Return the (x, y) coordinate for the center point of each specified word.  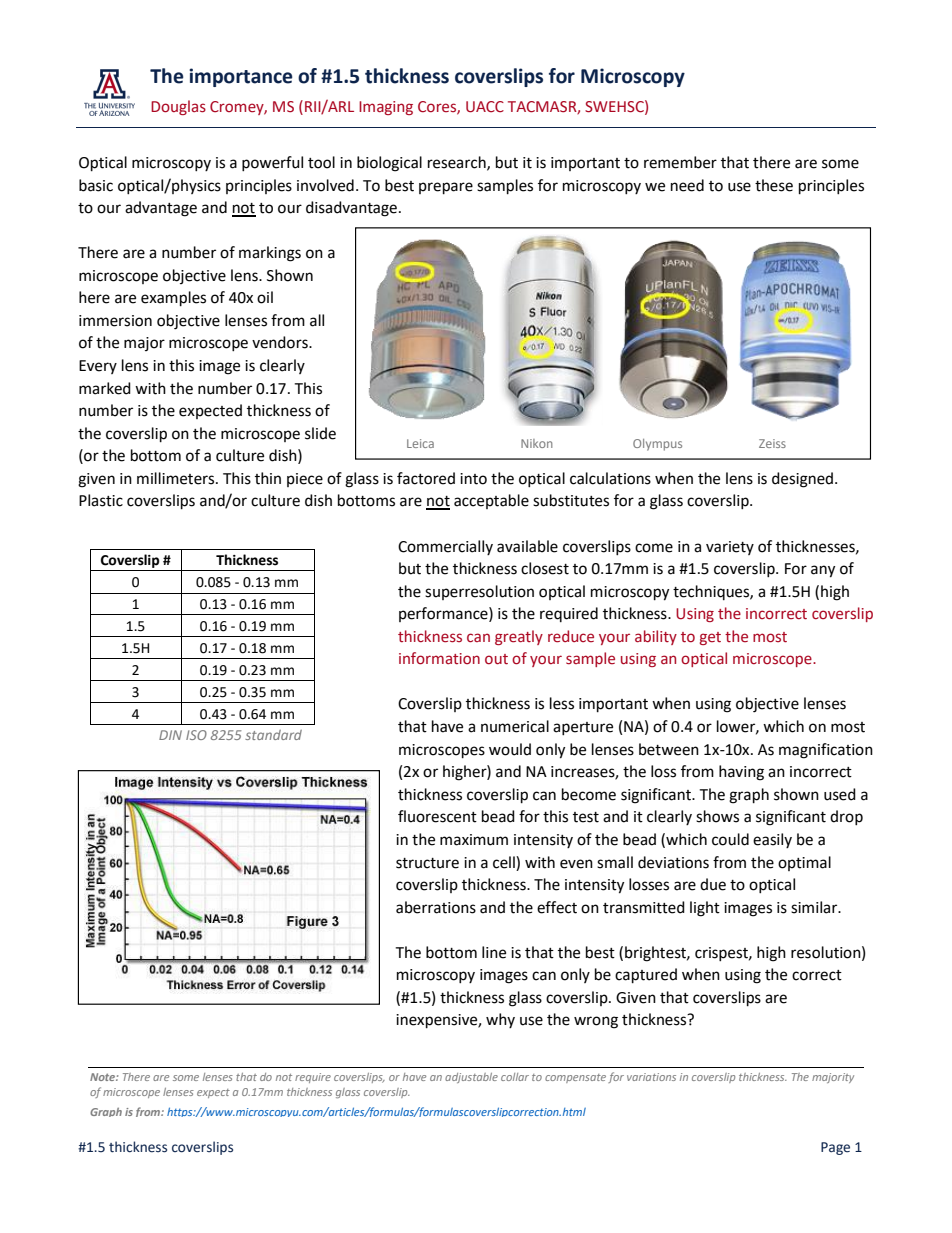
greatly (519, 637)
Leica (420, 443)
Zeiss (772, 443)
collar (515, 1077)
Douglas (178, 107)
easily (772, 840)
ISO (196, 735)
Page (835, 1148)
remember (680, 162)
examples (173, 299)
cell (505, 862)
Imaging (386, 108)
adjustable (471, 1078)
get (710, 638)
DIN (170, 735)
